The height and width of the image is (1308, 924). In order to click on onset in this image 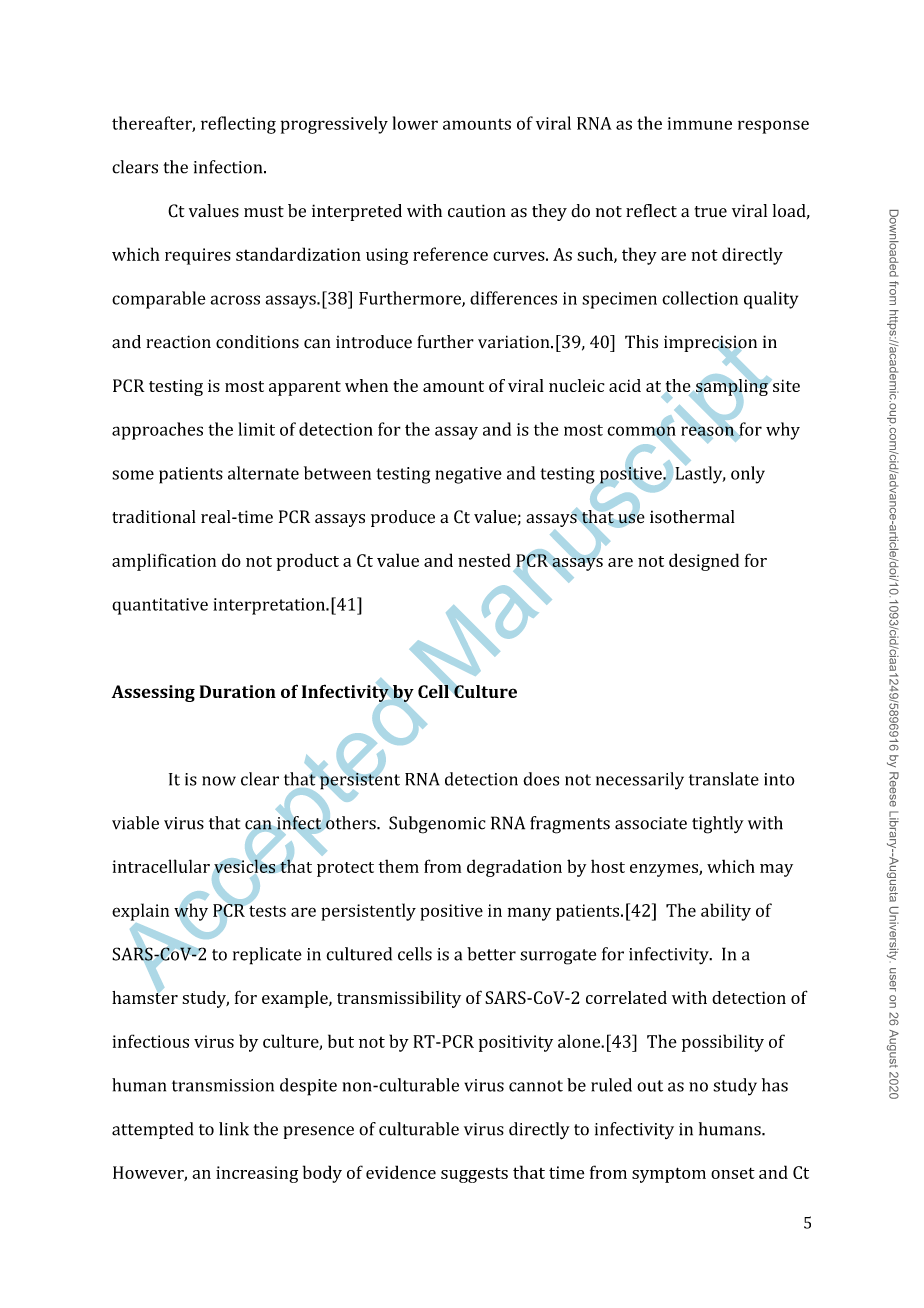, I will do `click(733, 1173)`.
